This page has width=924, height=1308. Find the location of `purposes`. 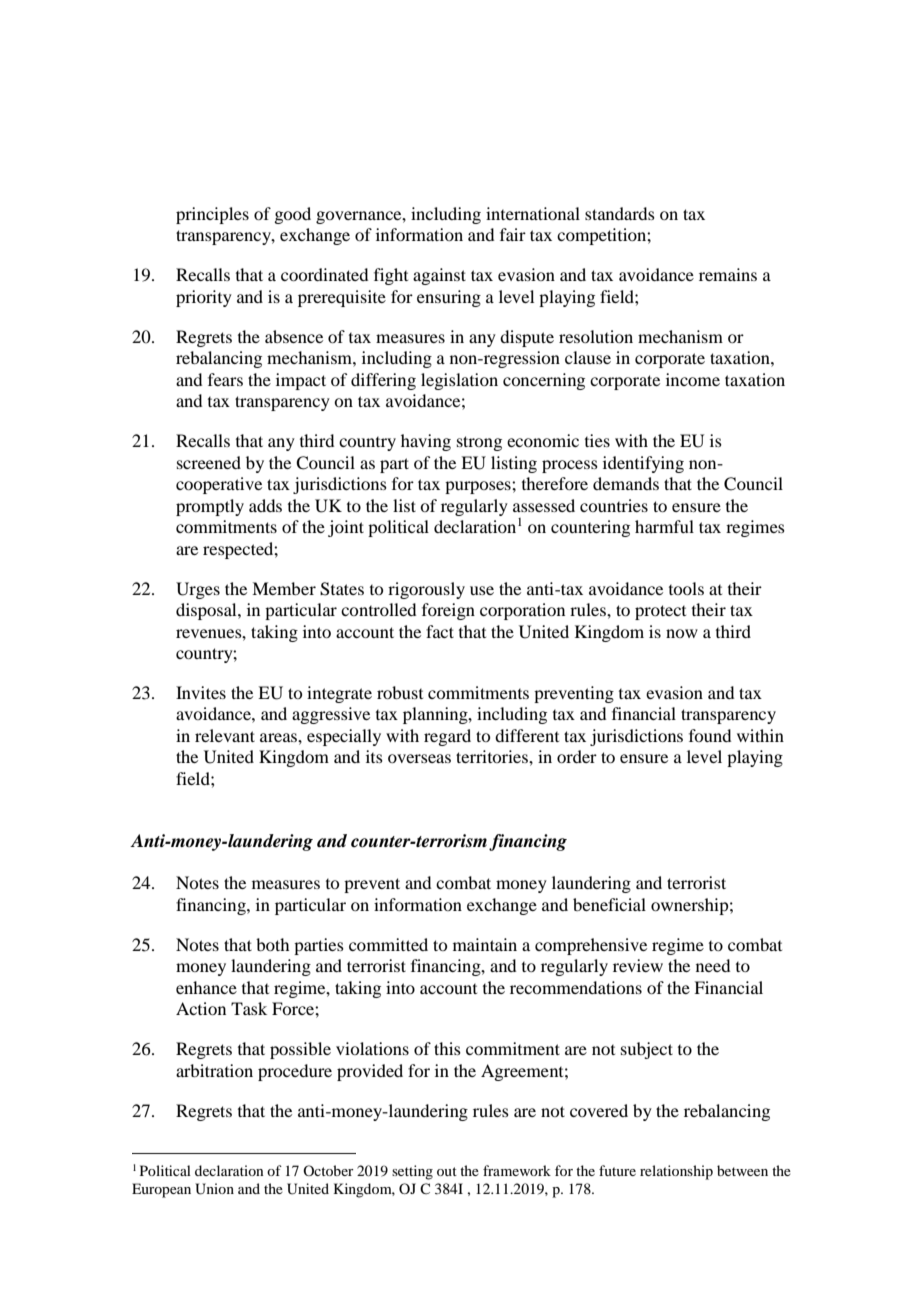

purposes is located at coordinates (479, 487).
